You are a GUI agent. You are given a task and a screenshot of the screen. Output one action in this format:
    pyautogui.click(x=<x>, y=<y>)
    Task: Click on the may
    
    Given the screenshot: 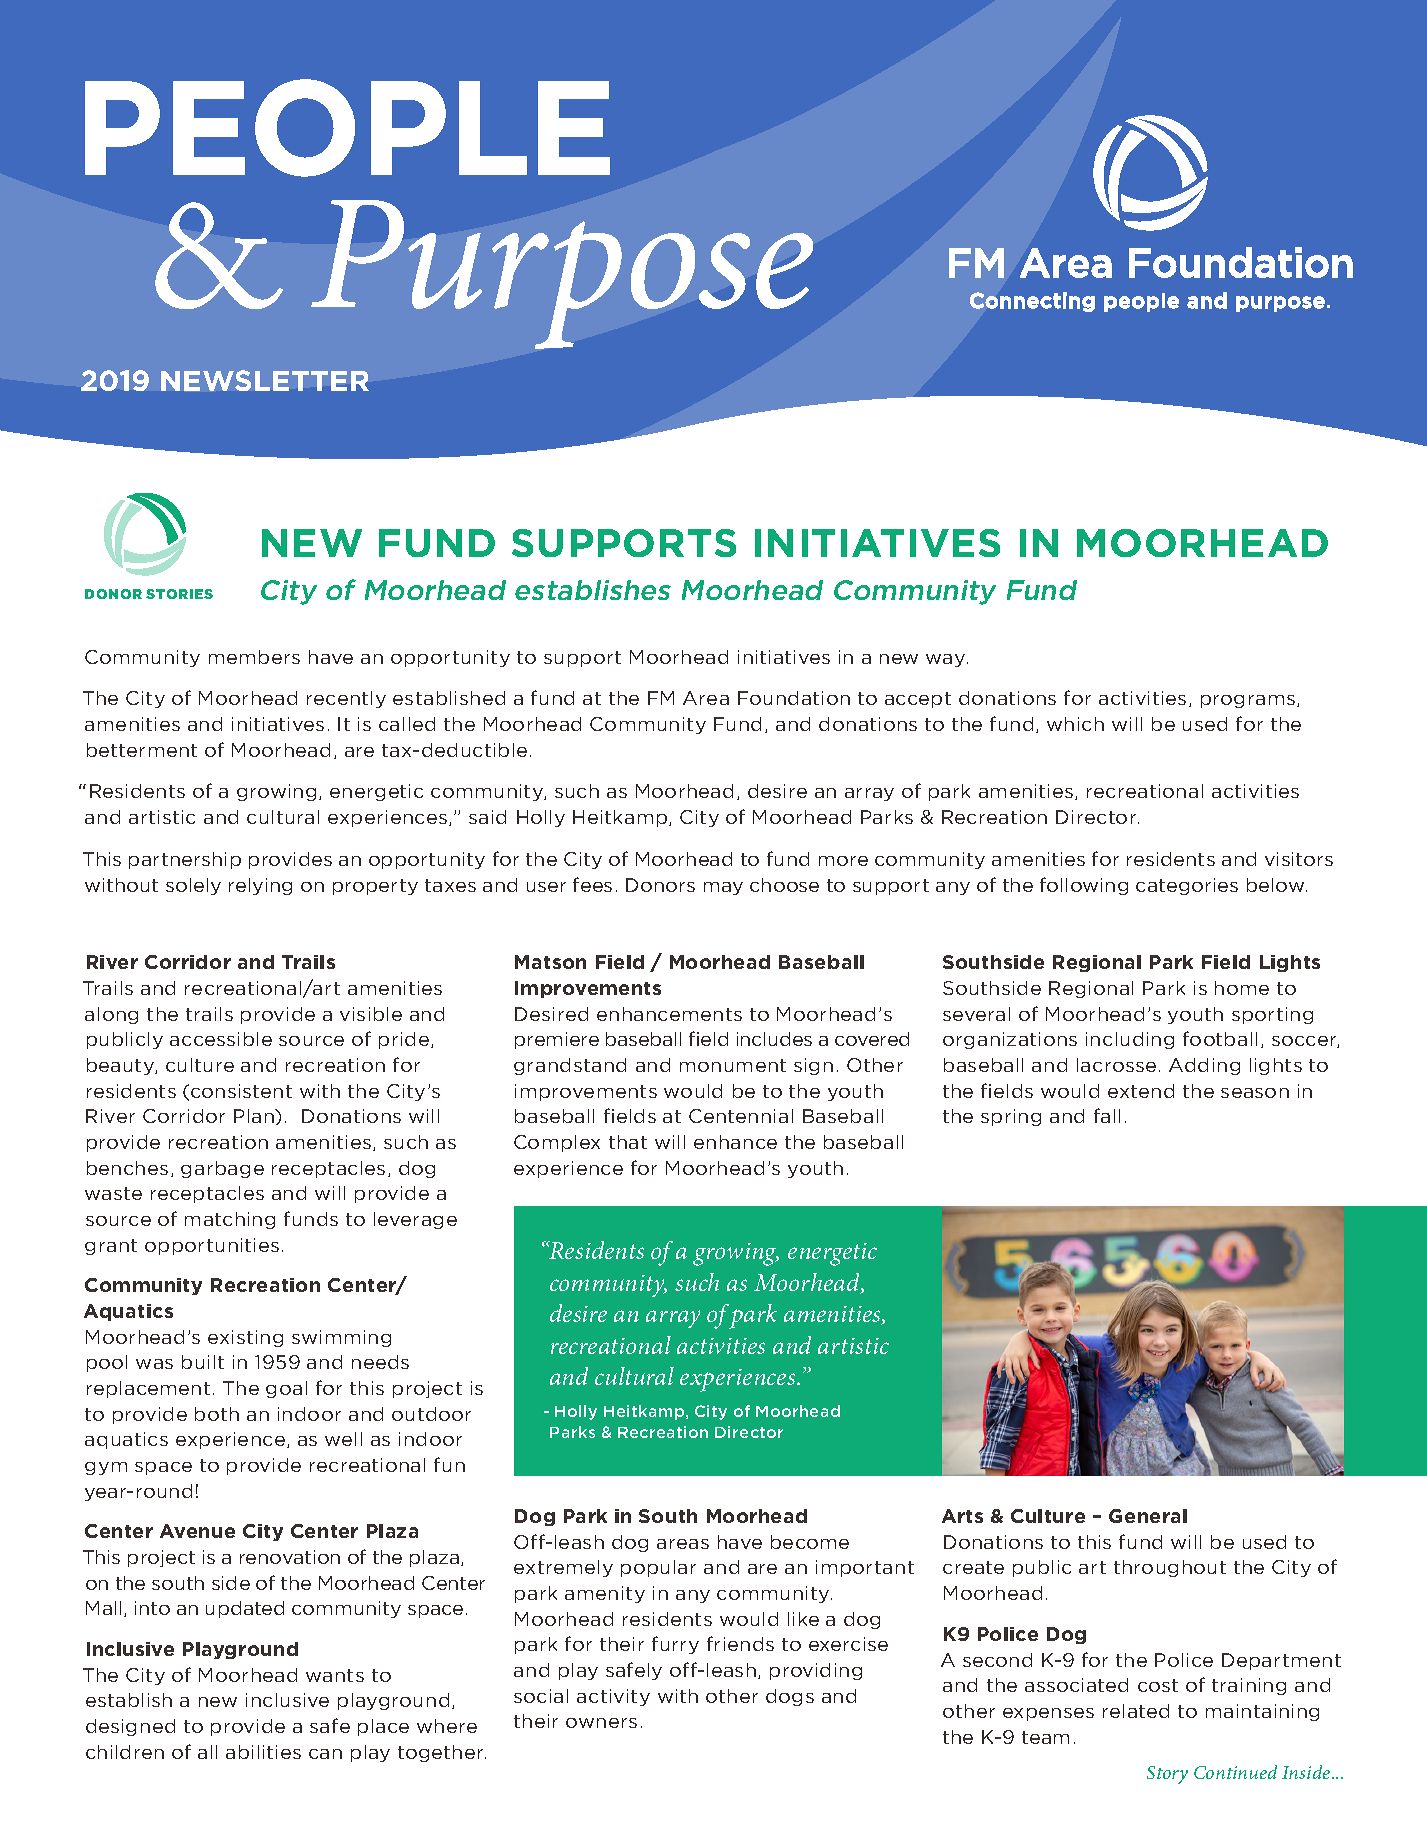 What is the action you would take?
    pyautogui.click(x=723, y=888)
